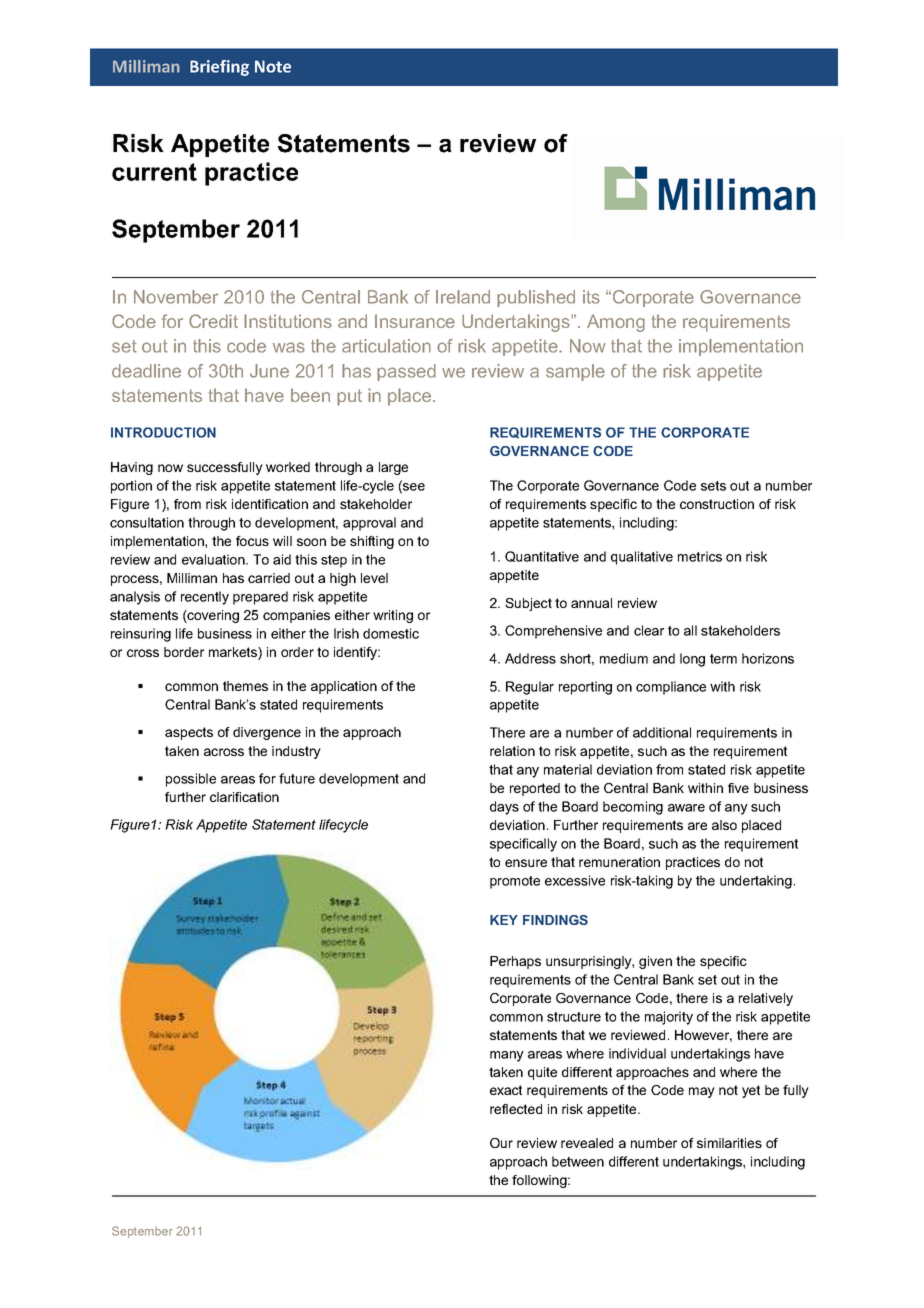 This image has width=924, height=1308. Describe the element at coordinates (191, 780) in the image. I see `possible` at that location.
